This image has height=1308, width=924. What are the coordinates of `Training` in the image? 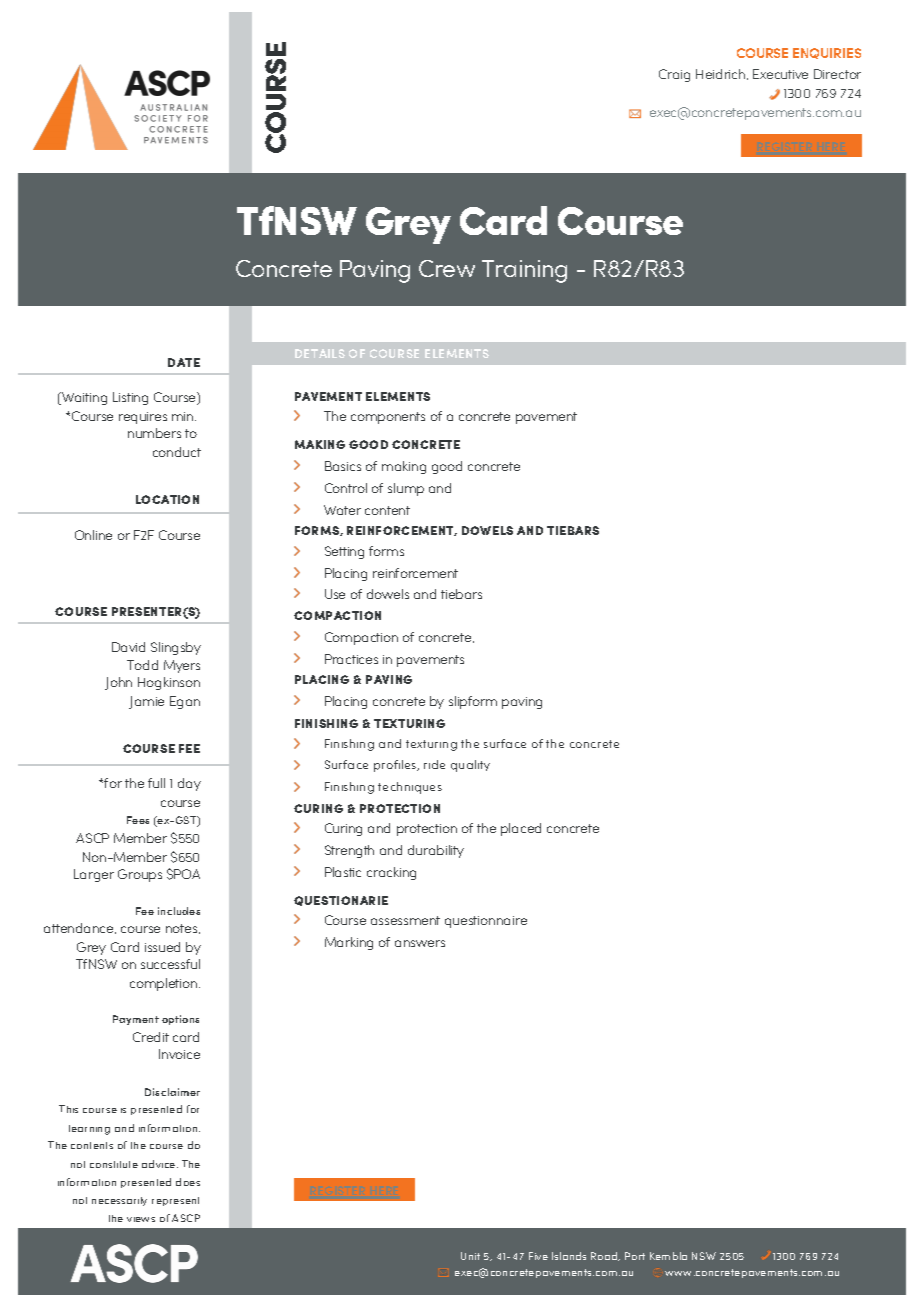 It's located at (524, 271).
